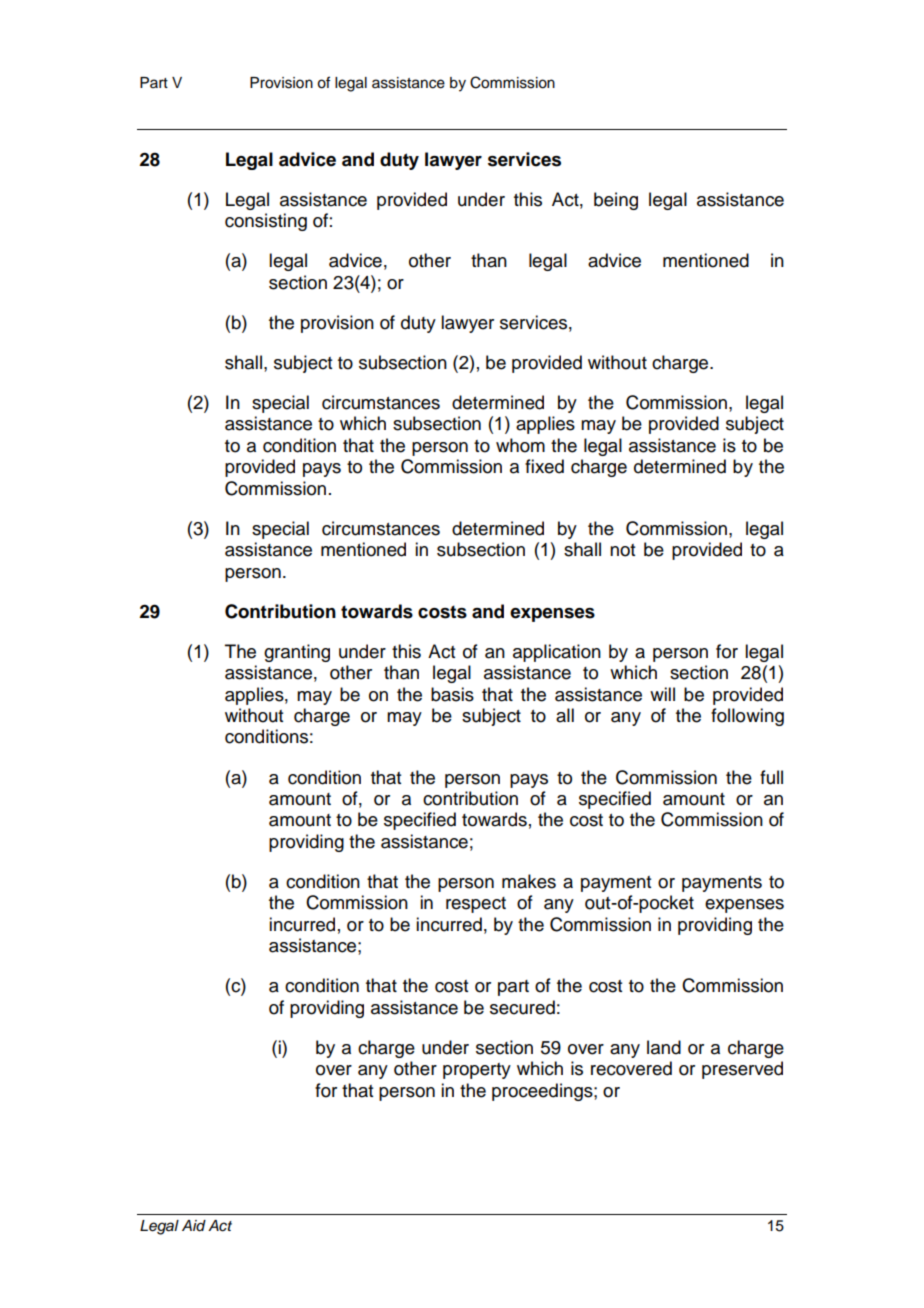 The height and width of the page is (1308, 924). Describe the element at coordinates (452, 694) in the page. I see `basis` at that location.
